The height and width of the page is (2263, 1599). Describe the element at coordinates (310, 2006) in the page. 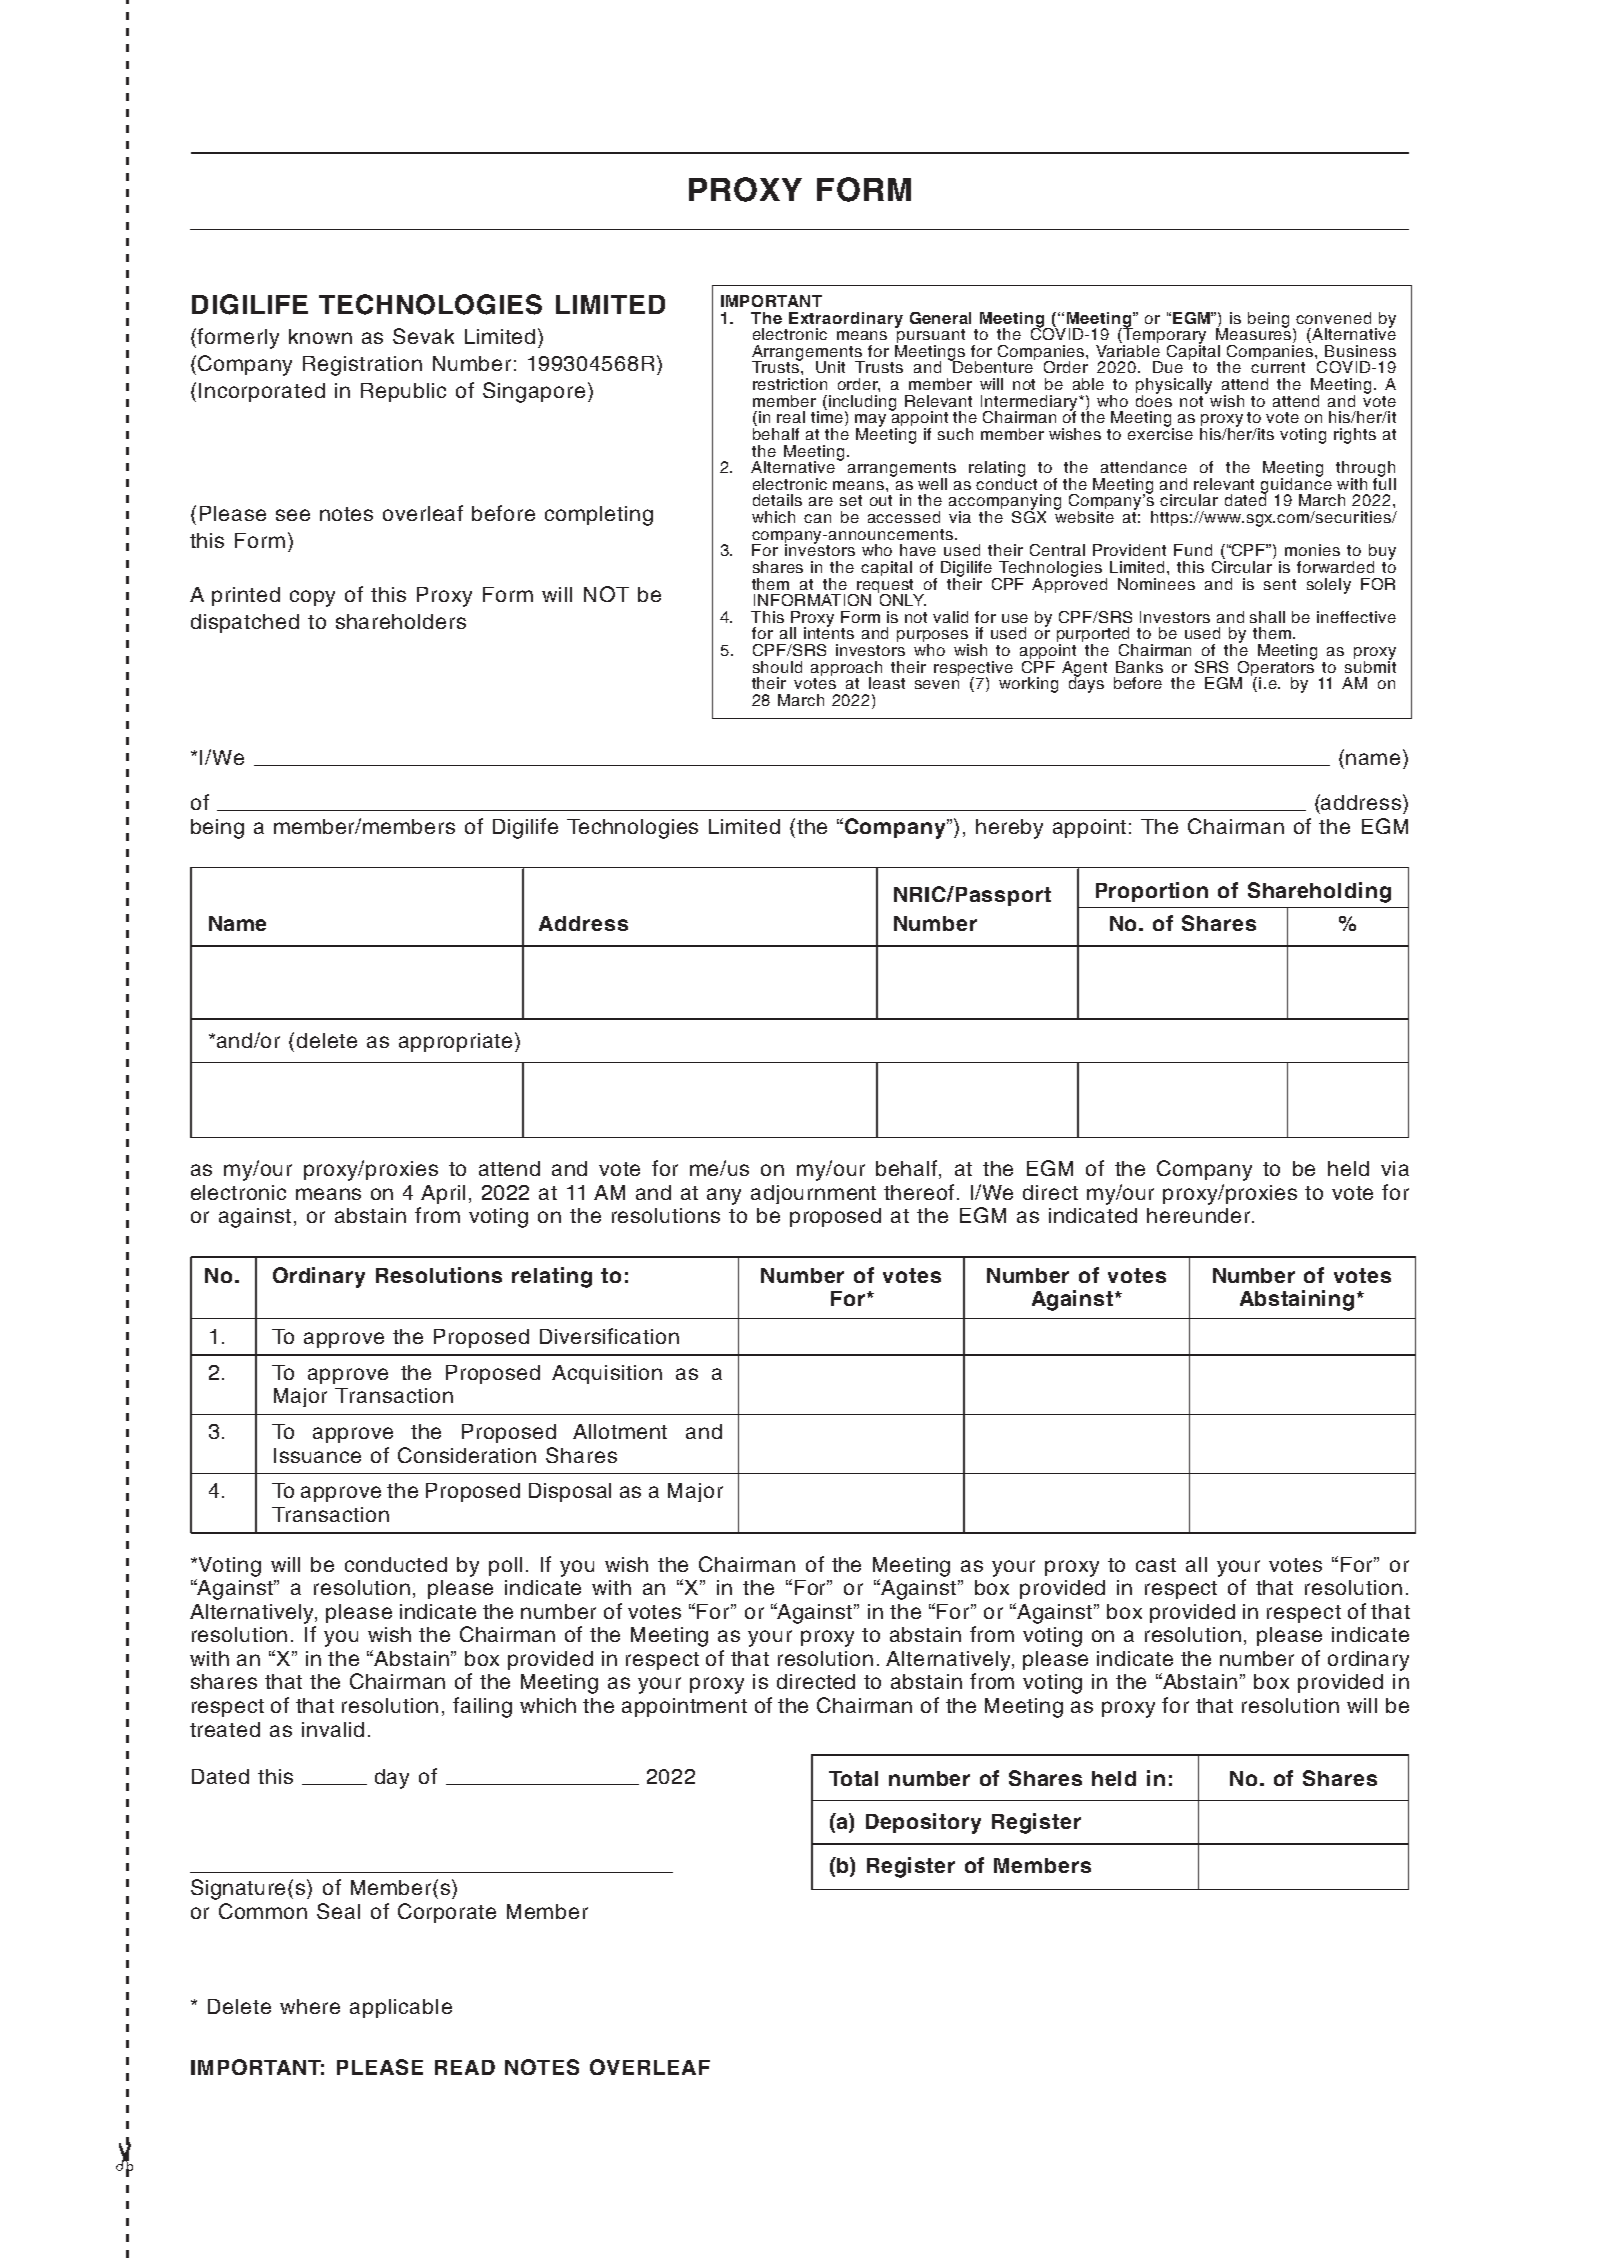

I see `where` at that location.
